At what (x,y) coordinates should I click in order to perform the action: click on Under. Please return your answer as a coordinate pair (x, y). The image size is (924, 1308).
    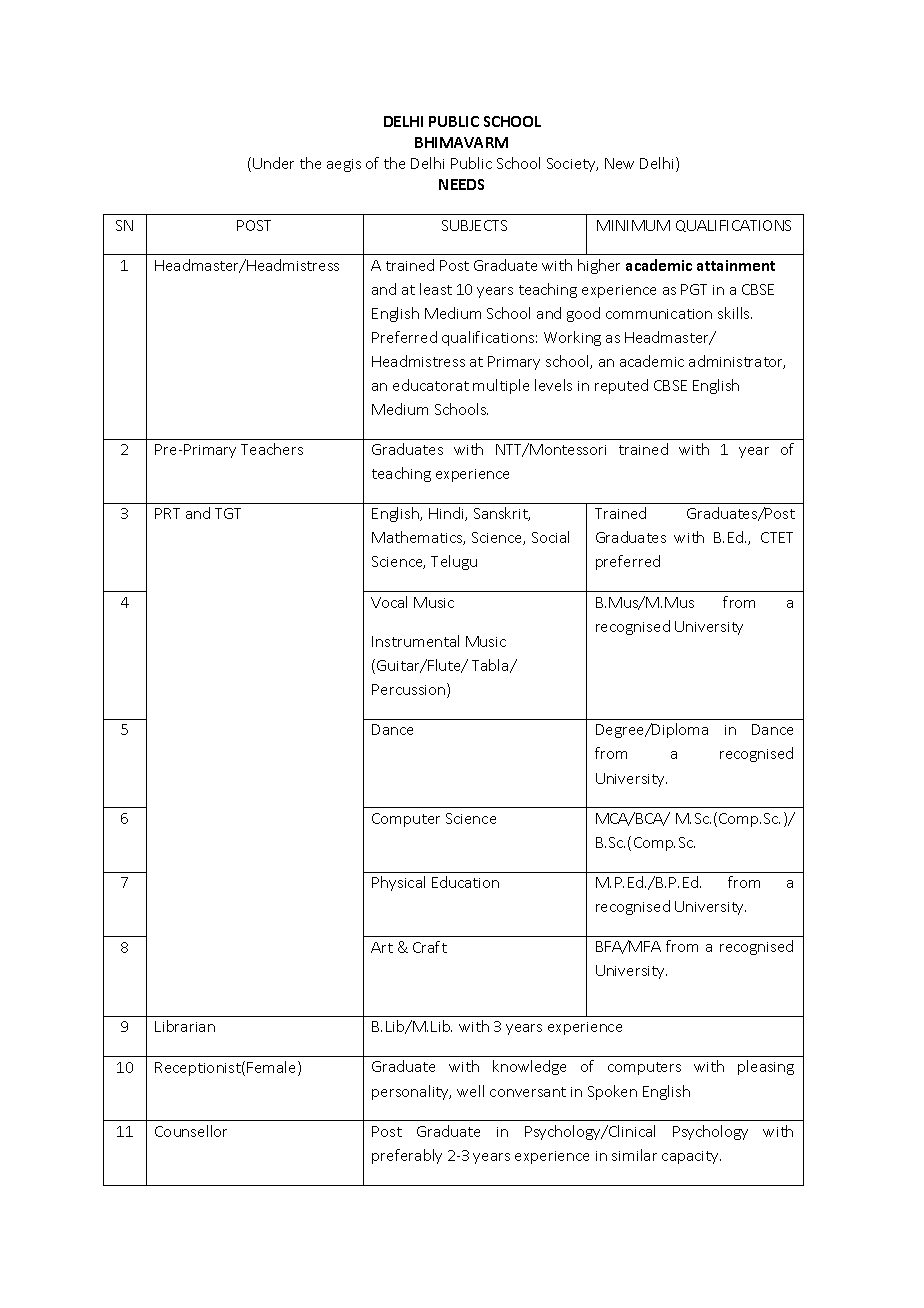
    Looking at the image, I should click on (273, 163).
